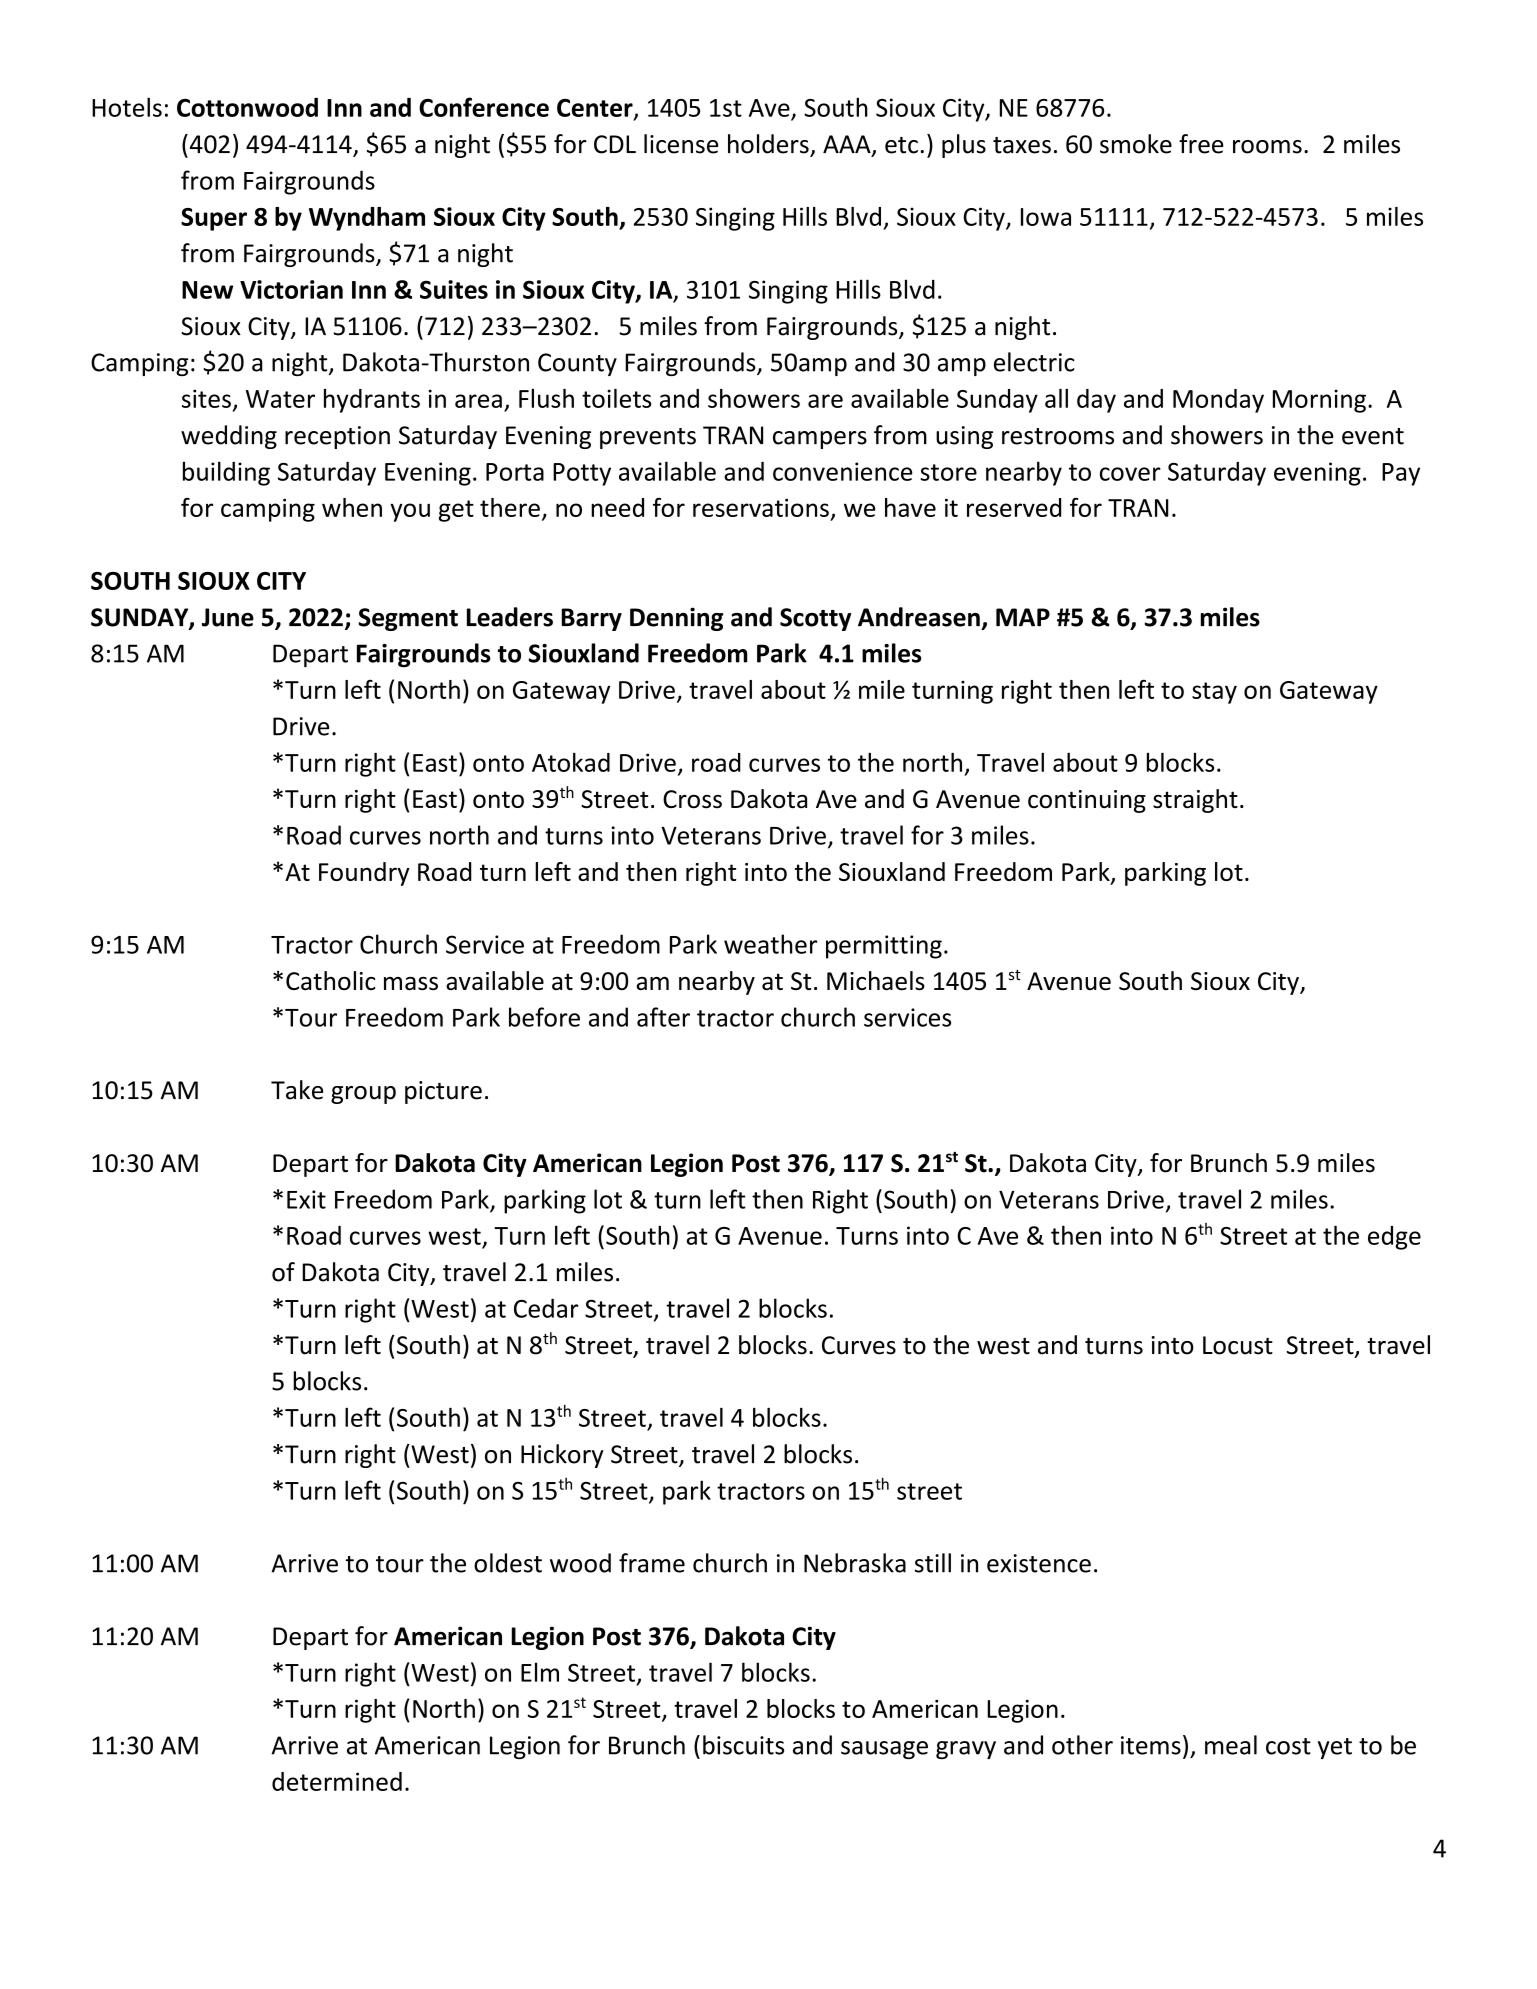  Describe the element at coordinates (1214, 693) in the screenshot. I see `stay` at that location.
